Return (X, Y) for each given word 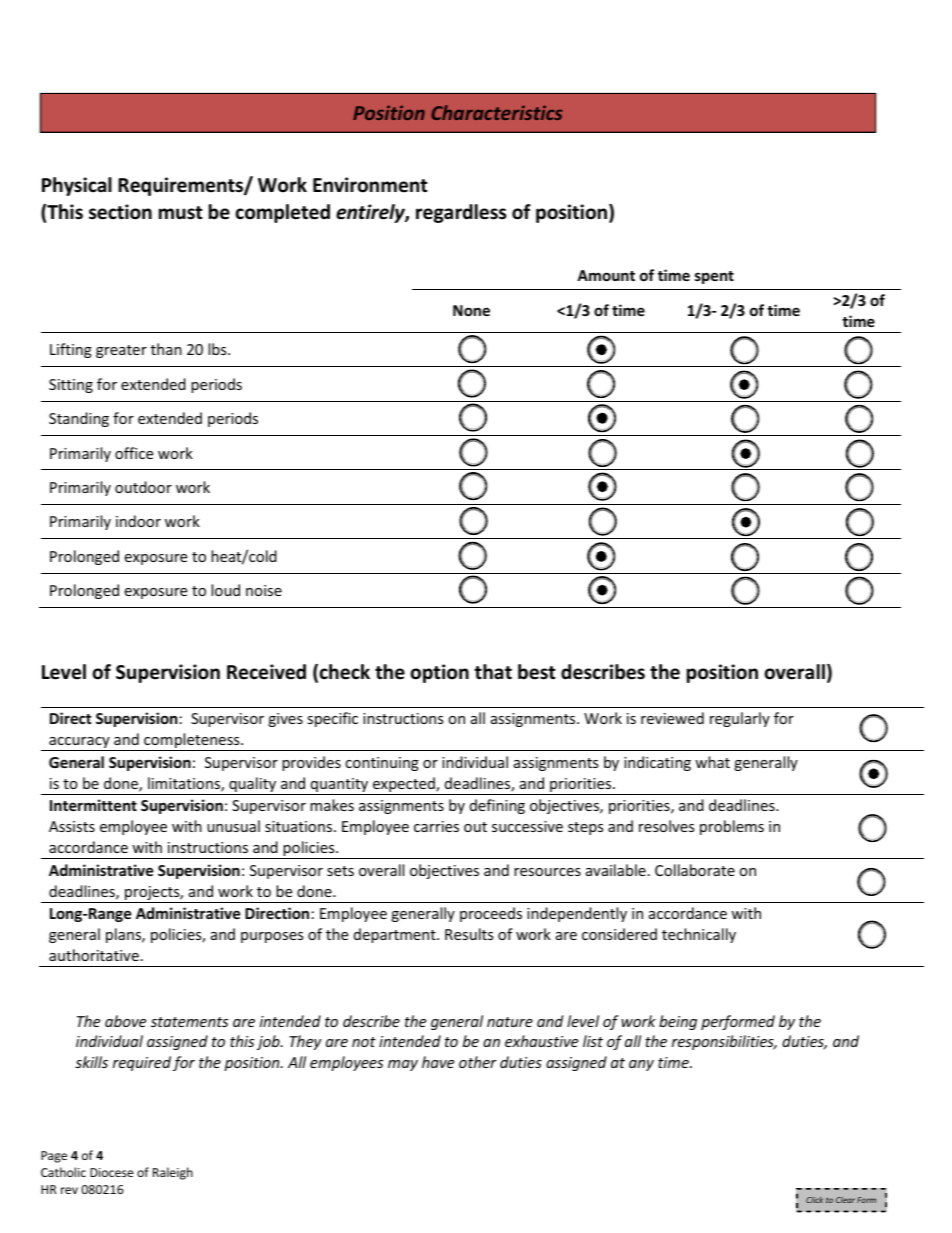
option (440, 673)
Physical (77, 186)
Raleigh (173, 1173)
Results (469, 934)
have (438, 1062)
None (471, 310)
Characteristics (497, 112)
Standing (79, 419)
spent (714, 277)
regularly (740, 719)
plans (124, 935)
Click (814, 1200)
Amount (606, 275)
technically (699, 935)
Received (266, 672)
